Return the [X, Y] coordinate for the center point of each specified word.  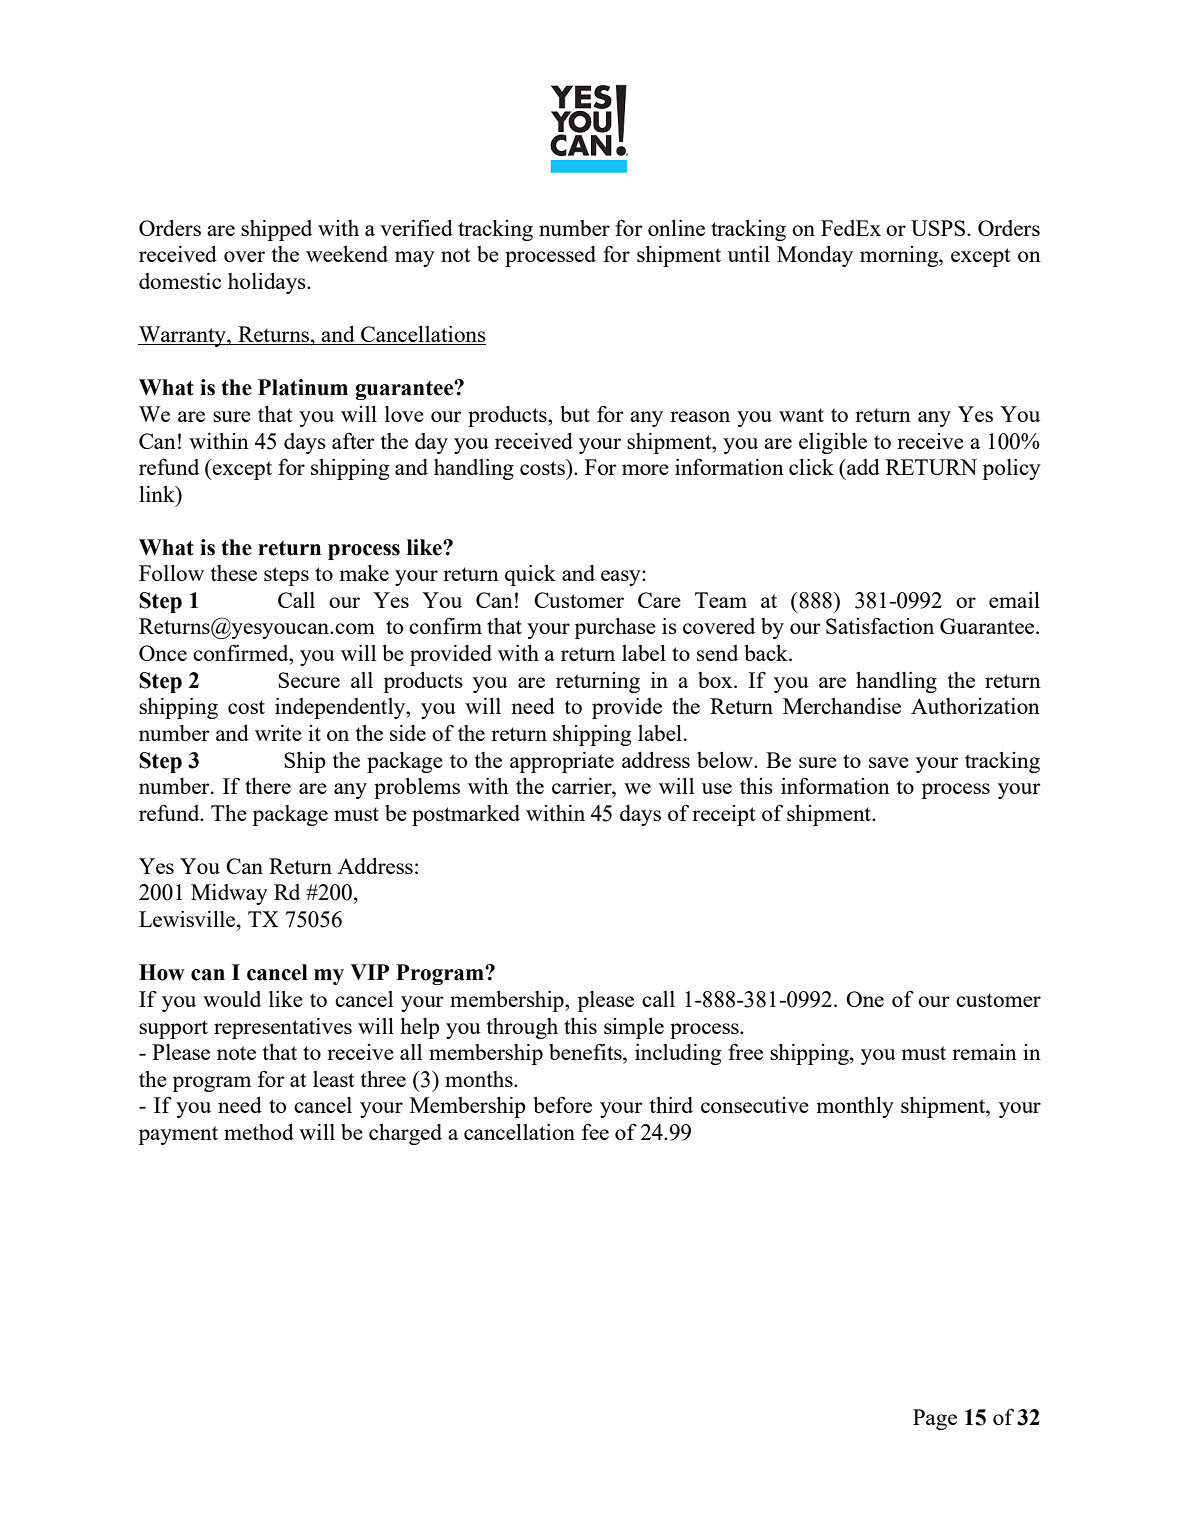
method [259, 1132]
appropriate [562, 762]
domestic [180, 281]
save [889, 762]
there [268, 786]
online [676, 228]
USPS [938, 228]
